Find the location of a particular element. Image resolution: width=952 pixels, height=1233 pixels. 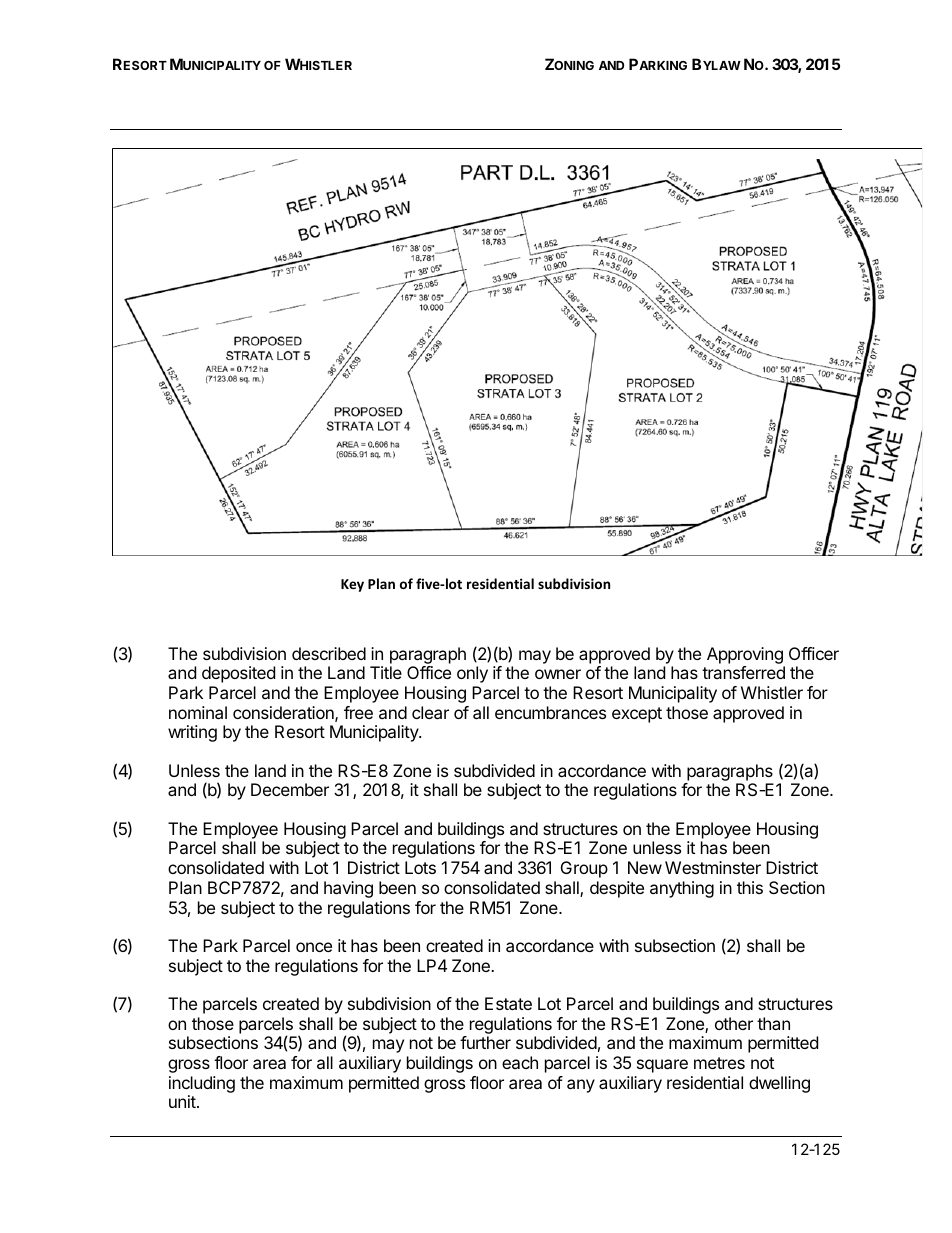

December is located at coordinates (290, 789).
